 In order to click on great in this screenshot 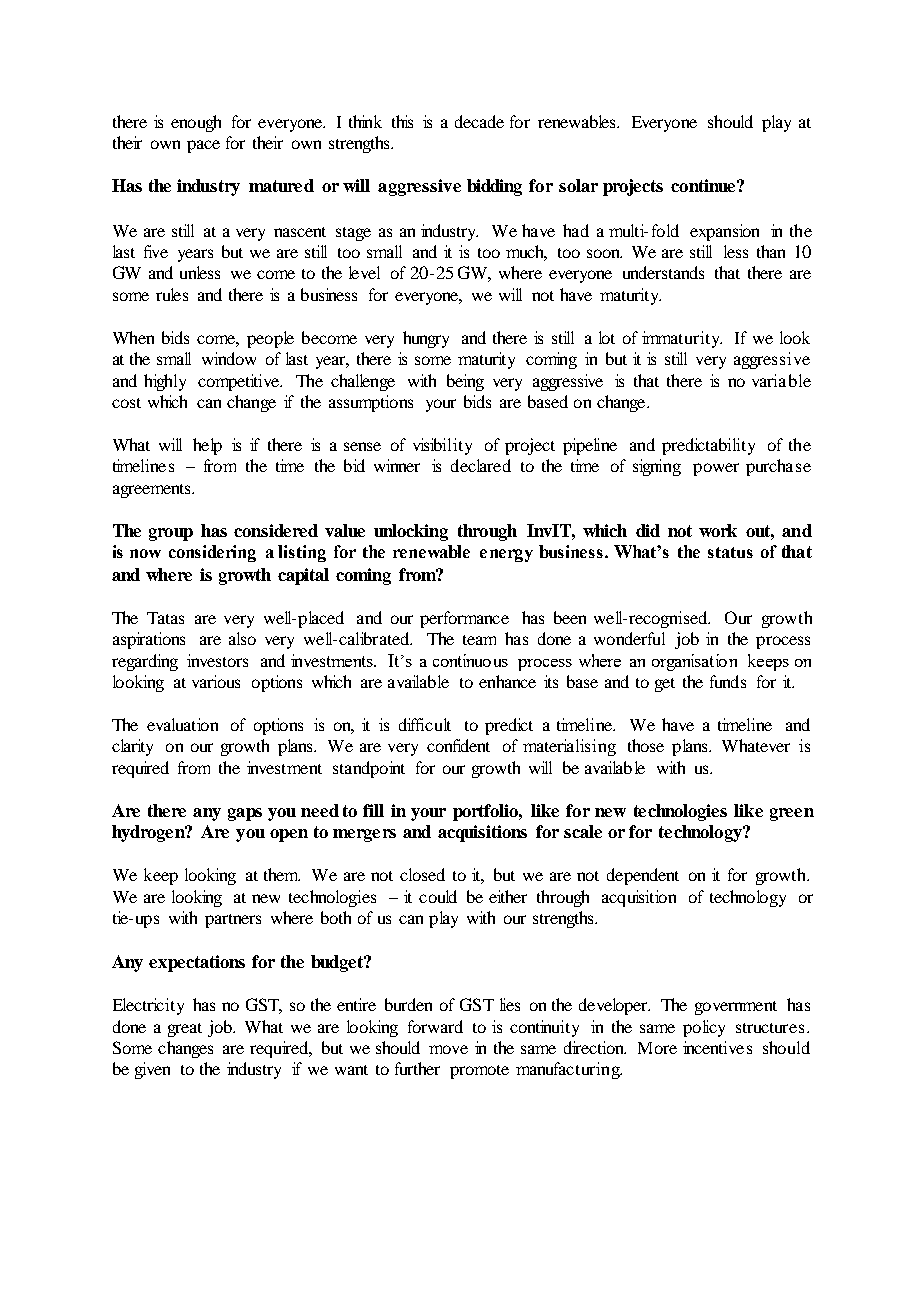, I will do `click(185, 1030)`.
